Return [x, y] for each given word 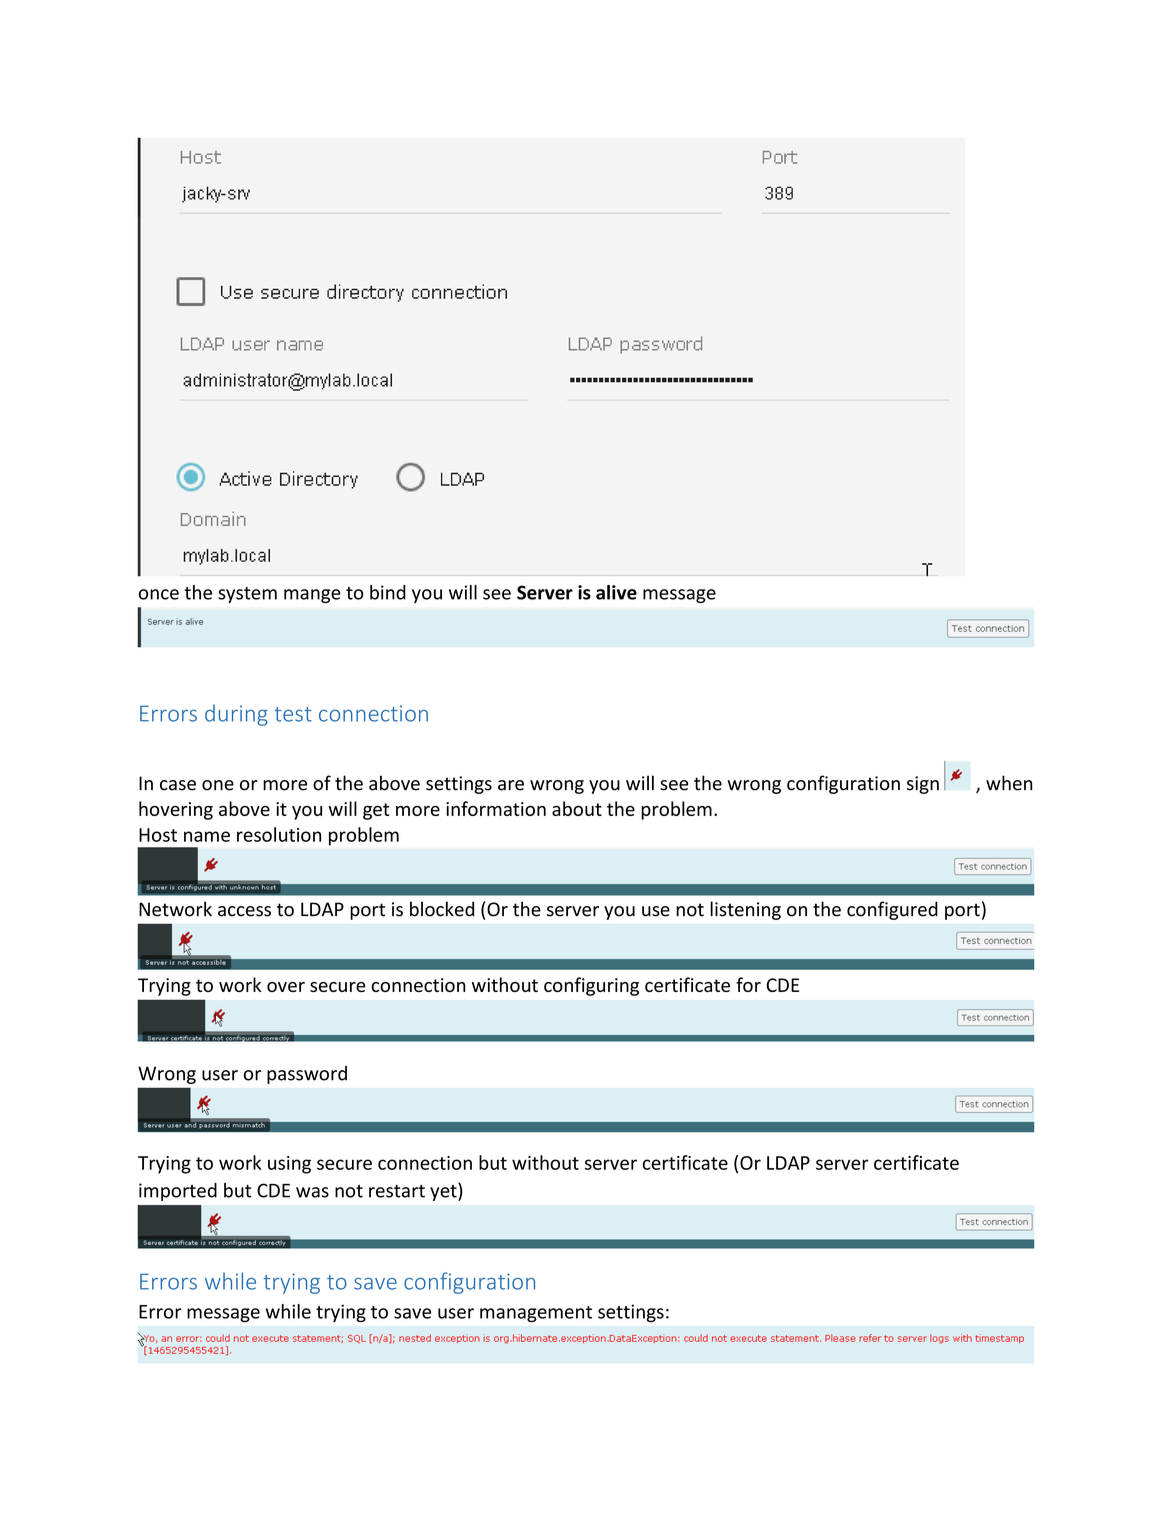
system [247, 595]
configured [892, 910]
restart [397, 1191]
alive [616, 592]
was [312, 1192]
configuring [591, 986]
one [218, 785]
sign [923, 785]
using [289, 1165]
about [577, 808]
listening [745, 910]
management [536, 1314]
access [244, 911]
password [307, 1075]
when [1009, 783]
